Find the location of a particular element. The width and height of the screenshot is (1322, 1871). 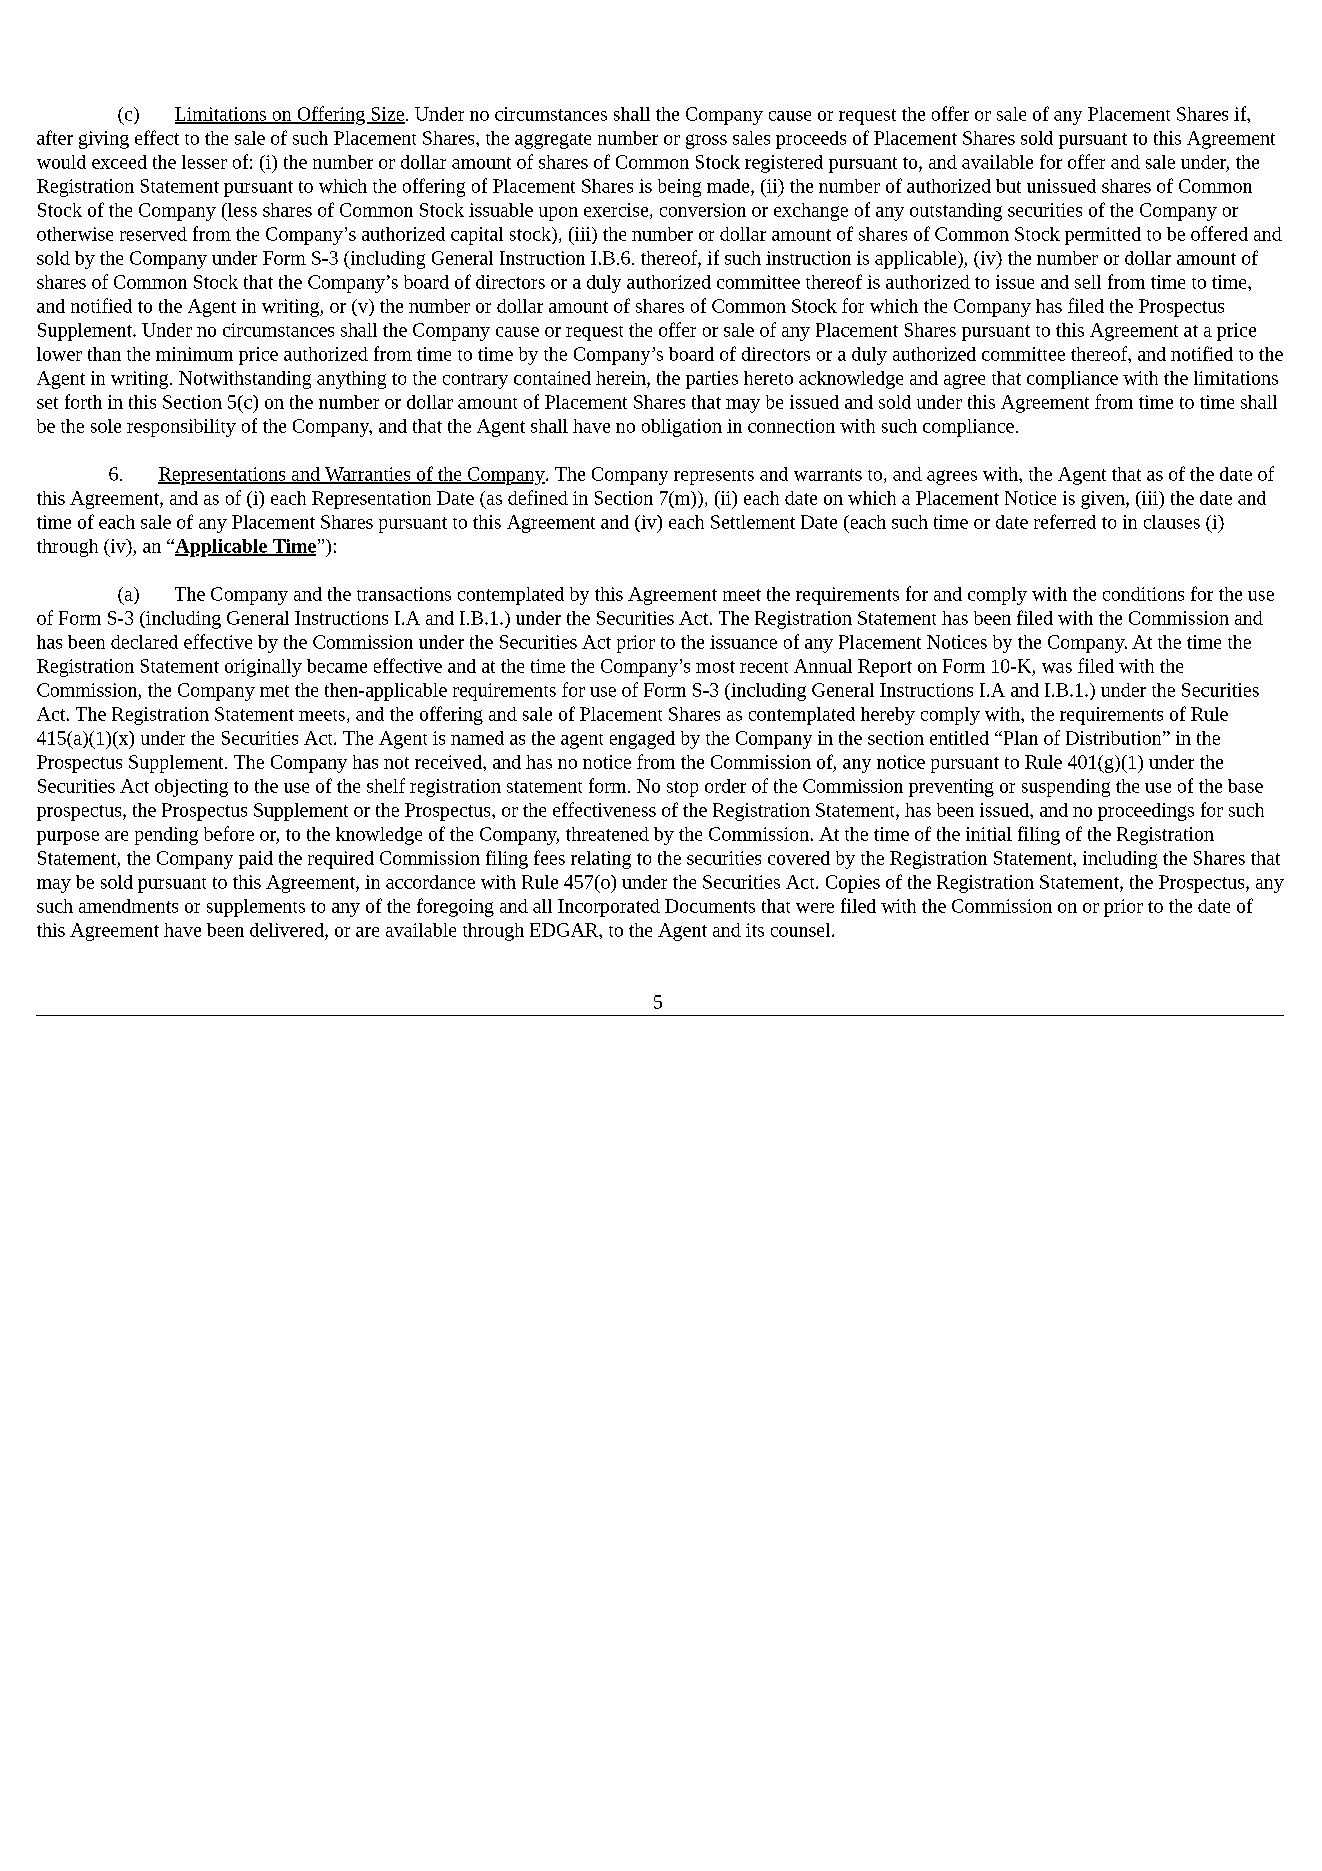

giving is located at coordinates (104, 140).
